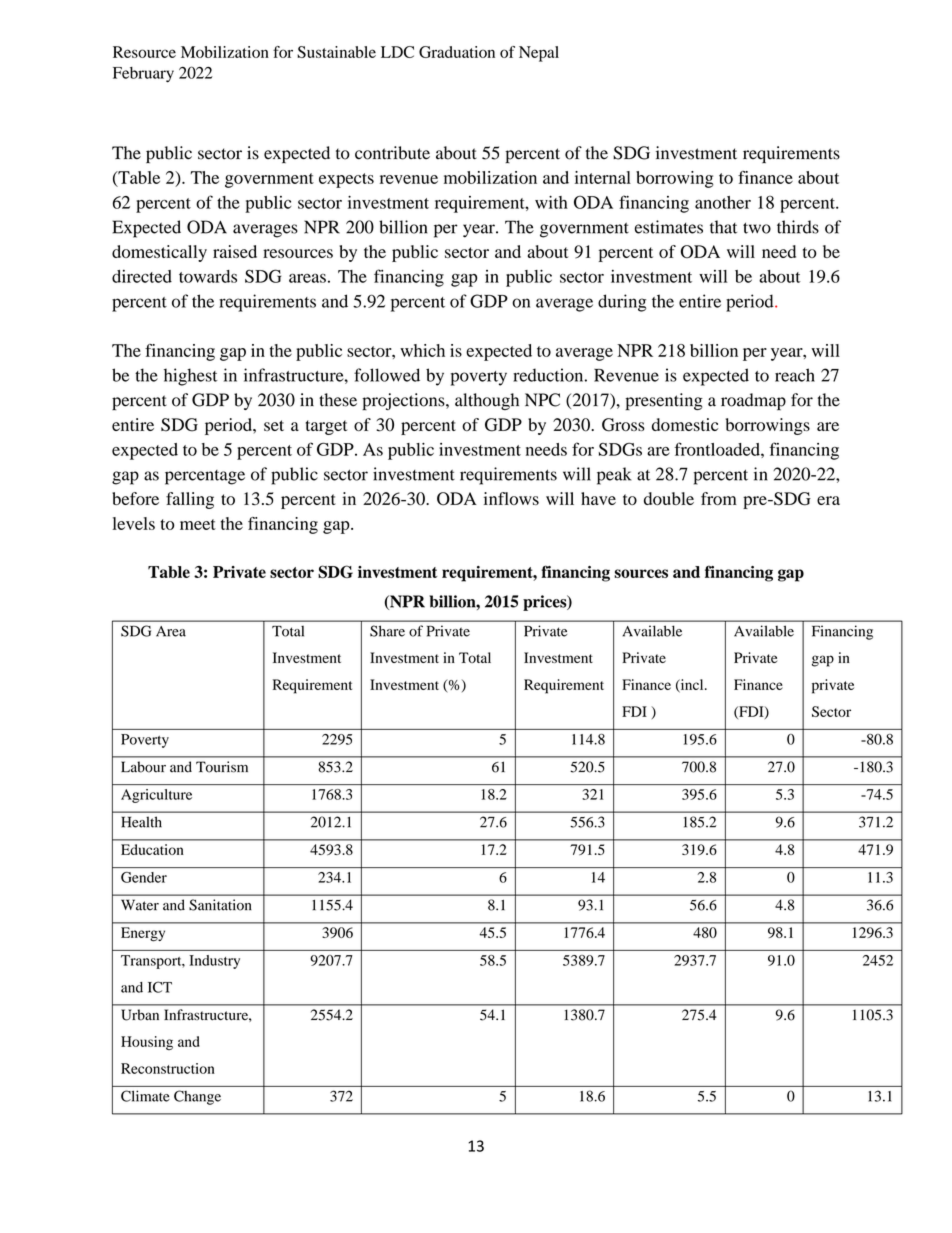 This page has width=952, height=1233. What do you see at coordinates (197, 1097) in the page?
I see `Change` at bounding box center [197, 1097].
